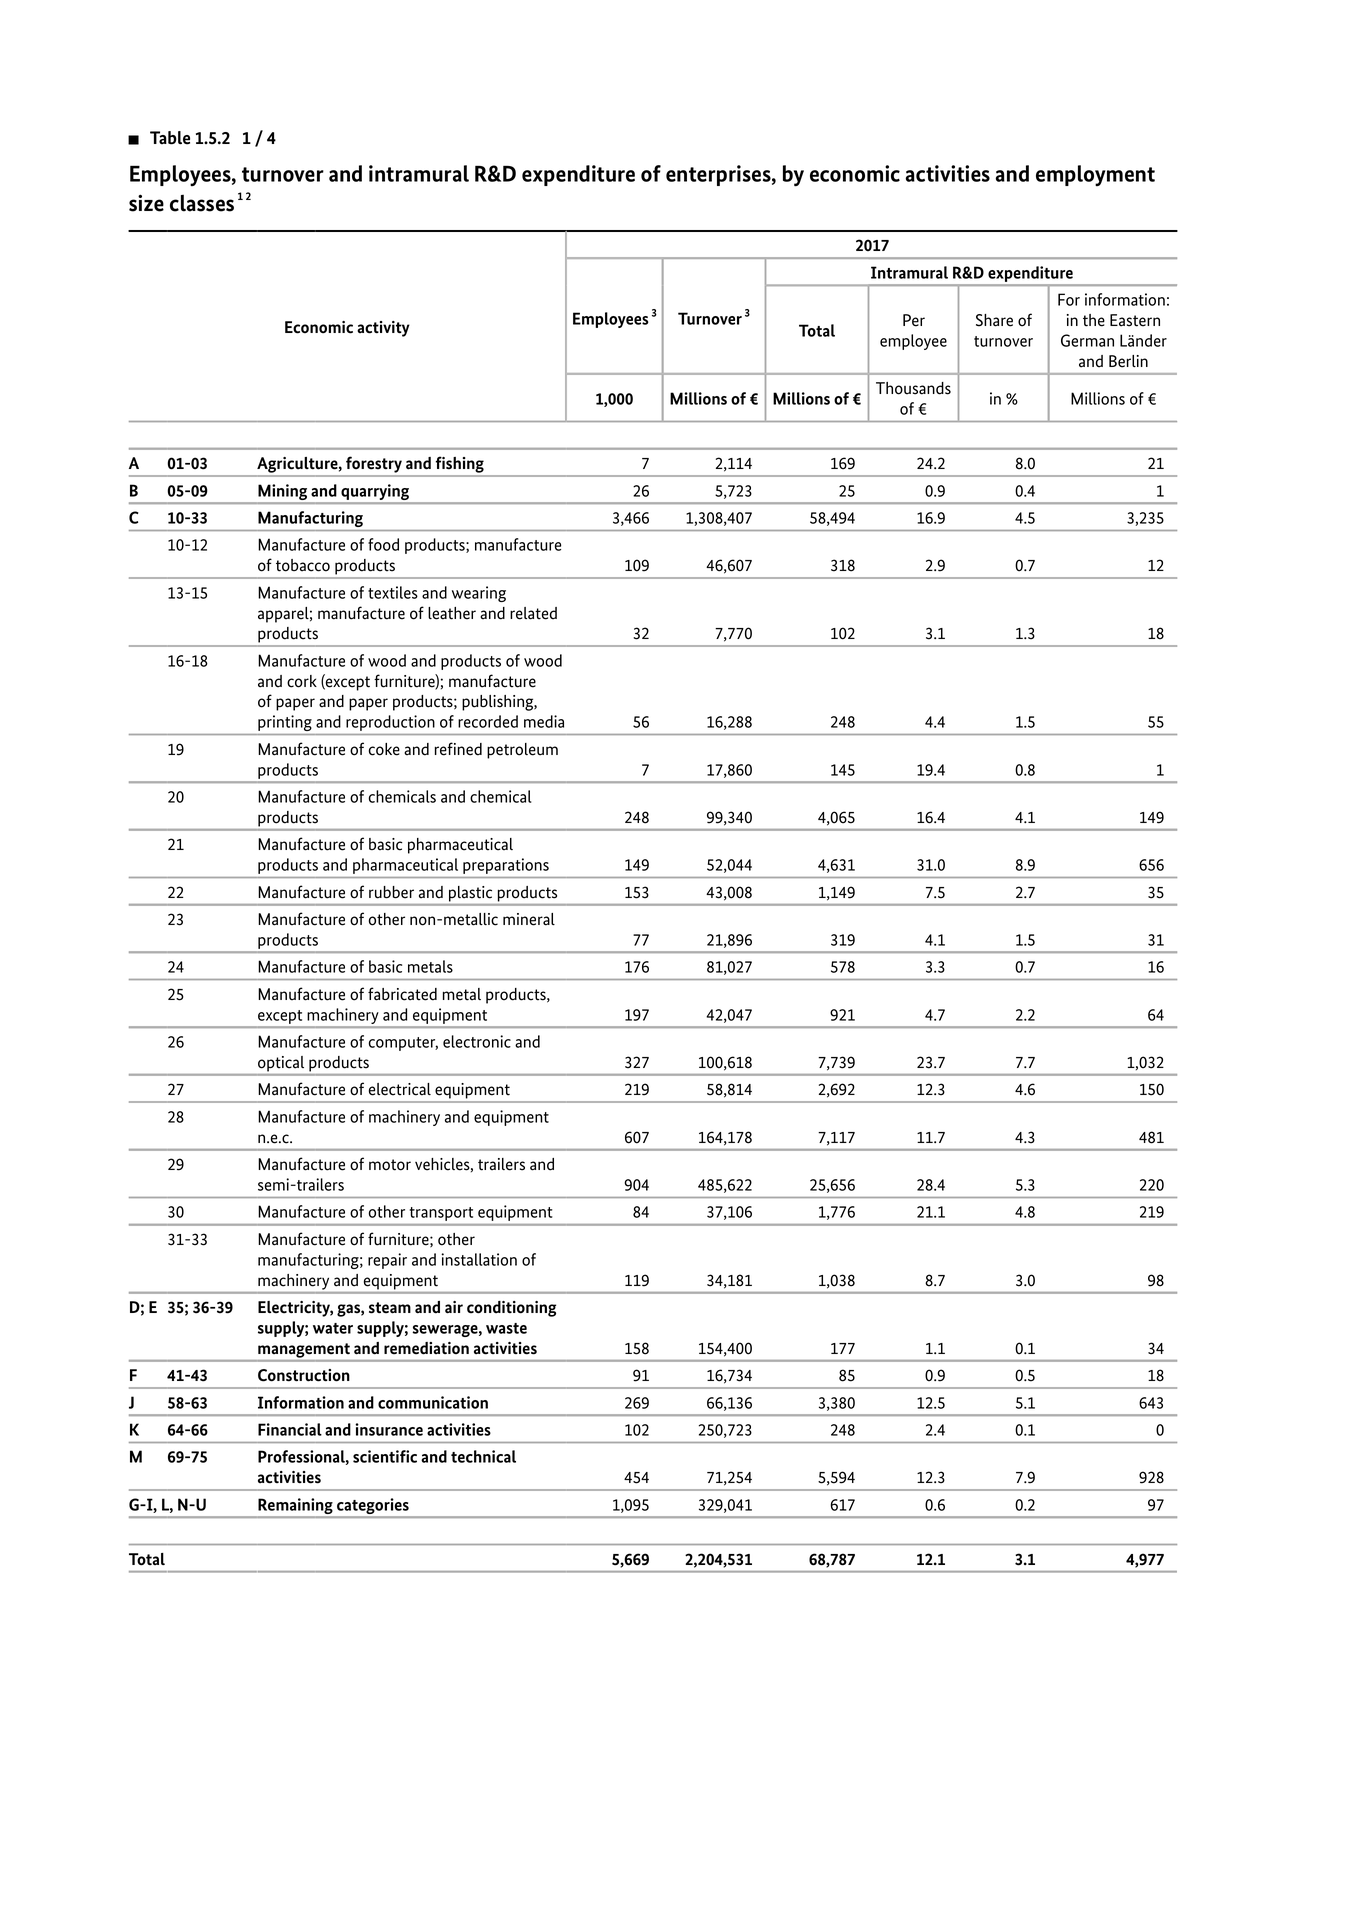 This page has width=1351, height=1910. What do you see at coordinates (1095, 175) in the page?
I see `employment` at bounding box center [1095, 175].
